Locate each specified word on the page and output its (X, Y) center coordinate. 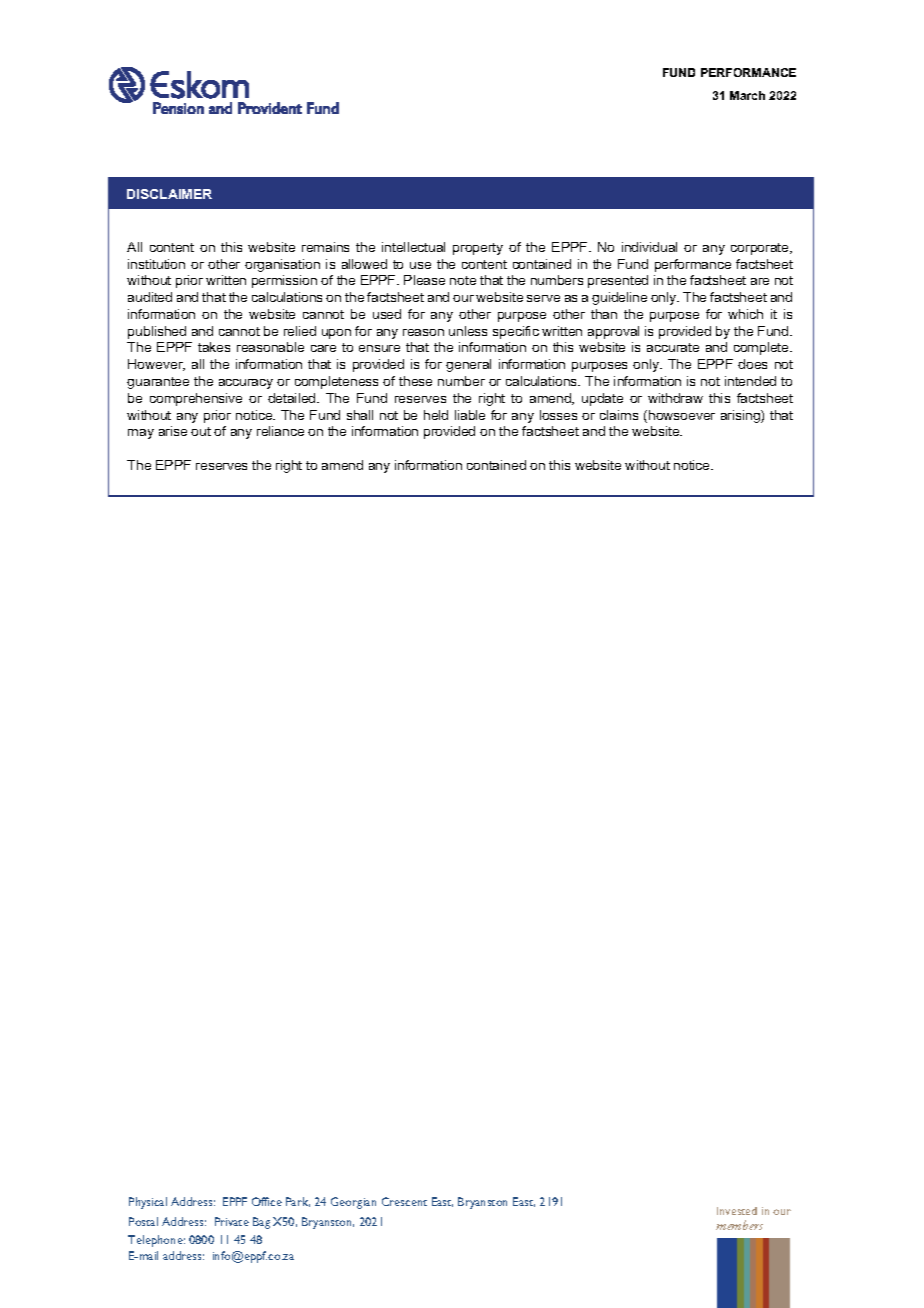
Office (267, 1201)
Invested (737, 1211)
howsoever (682, 415)
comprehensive (196, 399)
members (739, 1225)
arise (173, 431)
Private (232, 1221)
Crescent (404, 1201)
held (436, 415)
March (747, 95)
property (478, 249)
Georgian (353, 1203)
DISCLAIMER (169, 194)
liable (470, 415)
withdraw (675, 398)
